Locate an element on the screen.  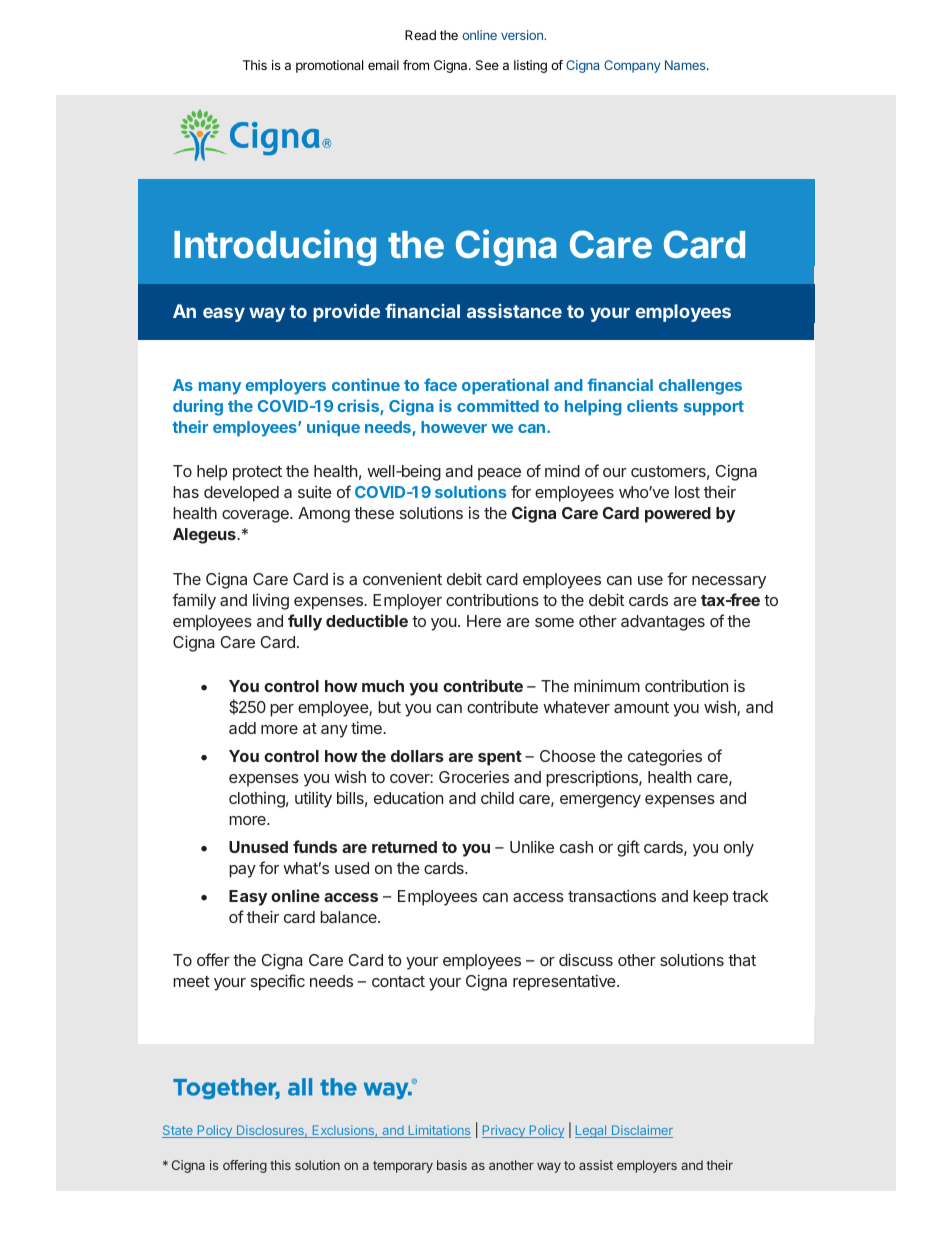
promotional is located at coordinates (329, 66).
